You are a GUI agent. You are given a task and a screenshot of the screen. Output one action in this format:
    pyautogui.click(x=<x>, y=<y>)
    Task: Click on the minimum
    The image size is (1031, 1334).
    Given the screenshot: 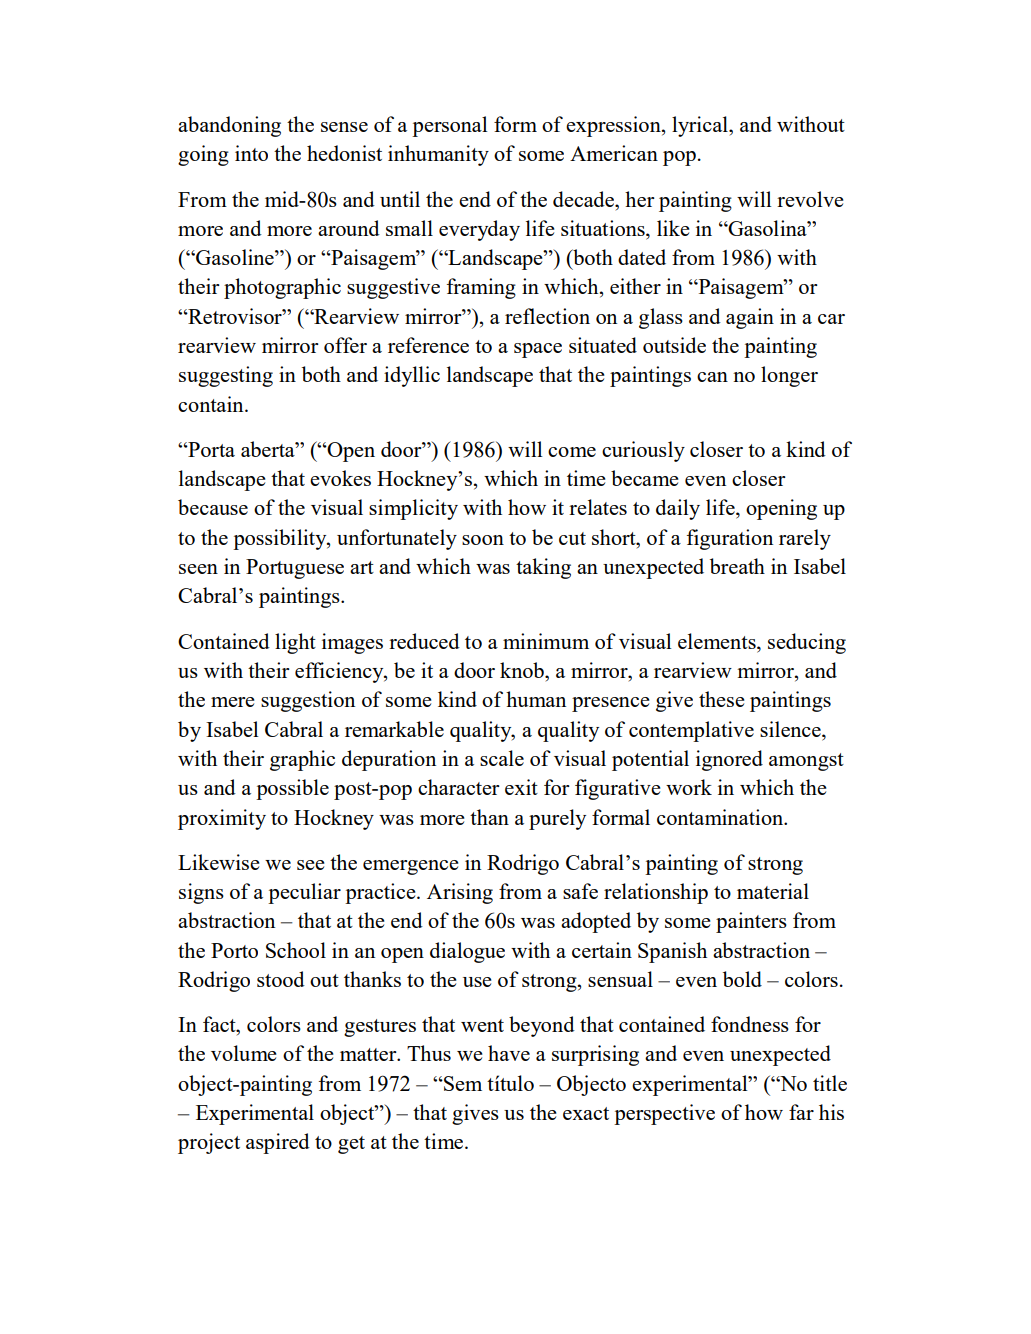 What is the action you would take?
    pyautogui.click(x=546, y=641)
